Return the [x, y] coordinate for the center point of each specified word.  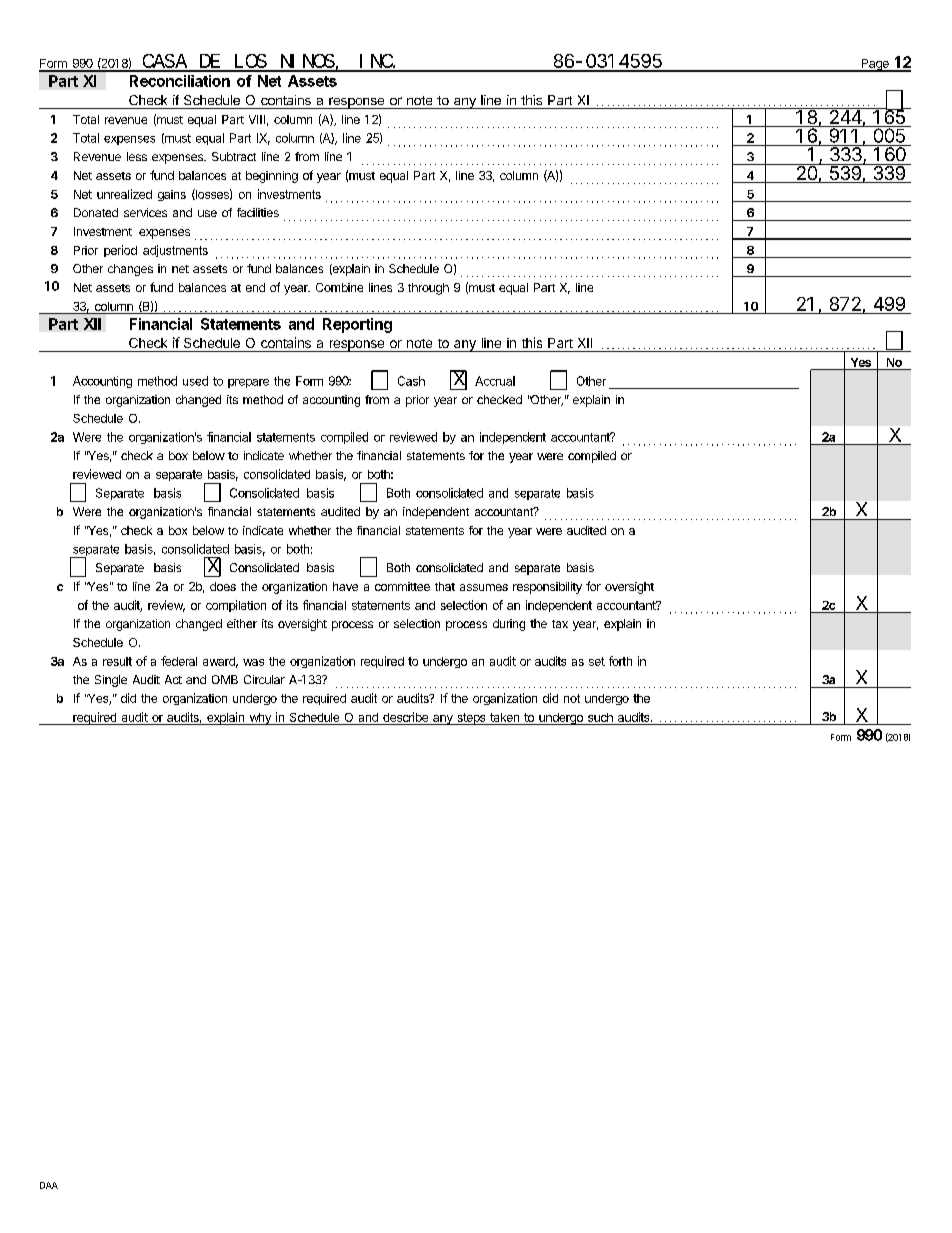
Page [875, 65]
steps [471, 719]
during [509, 625]
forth [620, 661]
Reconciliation [180, 81]
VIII [257, 119]
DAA [49, 1185]
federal [179, 661]
